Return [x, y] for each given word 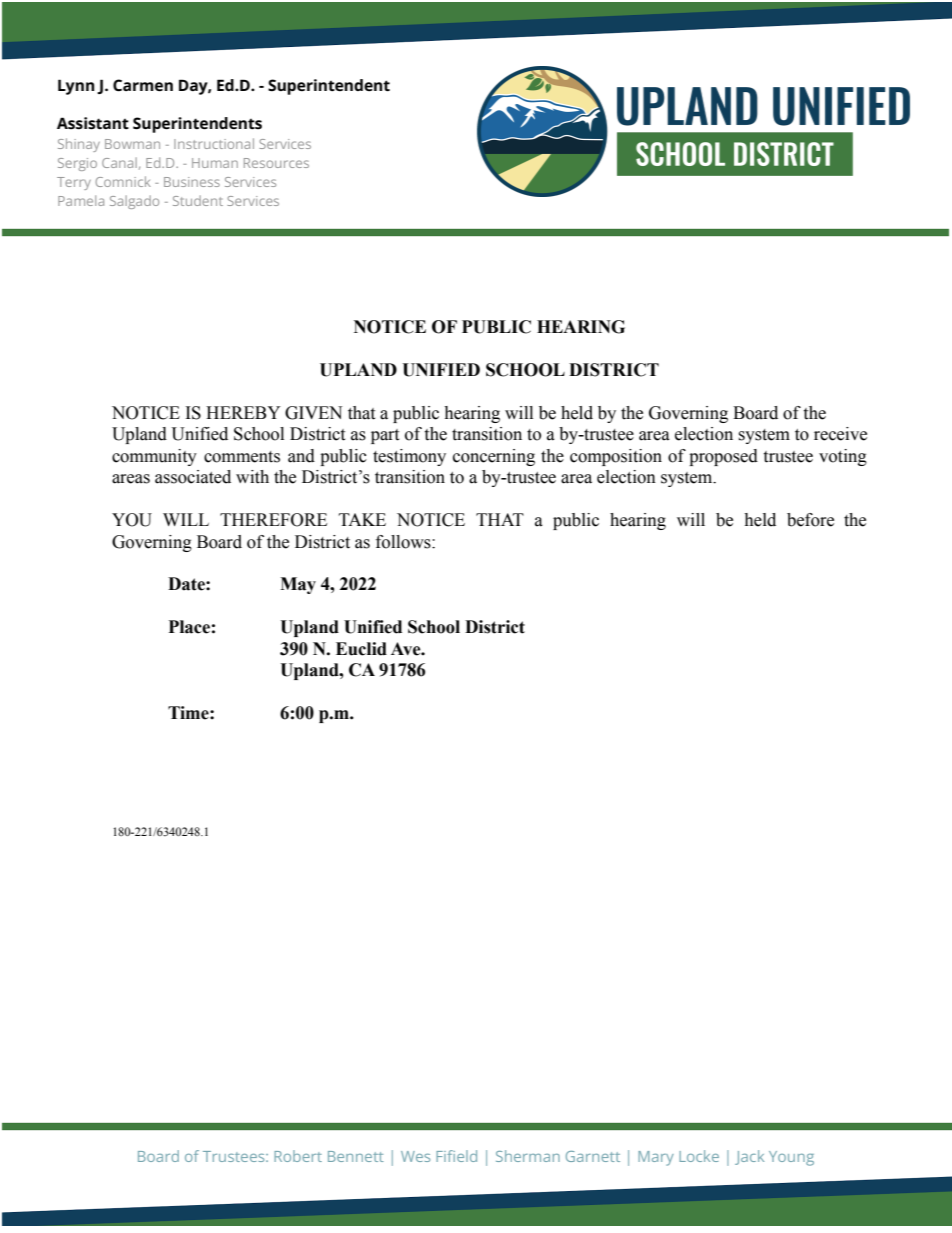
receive [840, 434]
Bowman [132, 144]
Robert [298, 1156]
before [810, 520]
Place [189, 627]
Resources [276, 163]
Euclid [361, 649]
